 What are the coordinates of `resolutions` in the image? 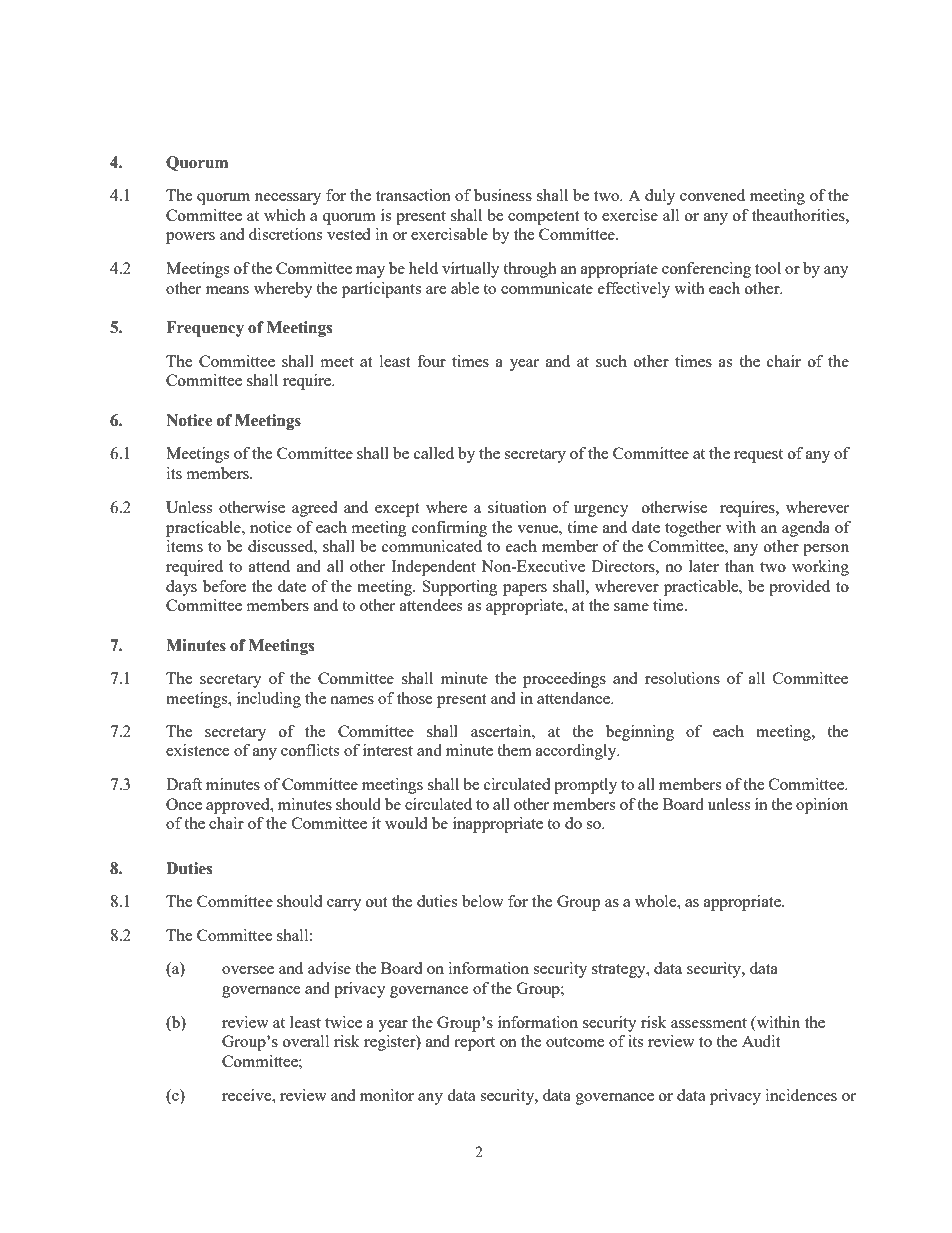 It's located at (682, 678).
